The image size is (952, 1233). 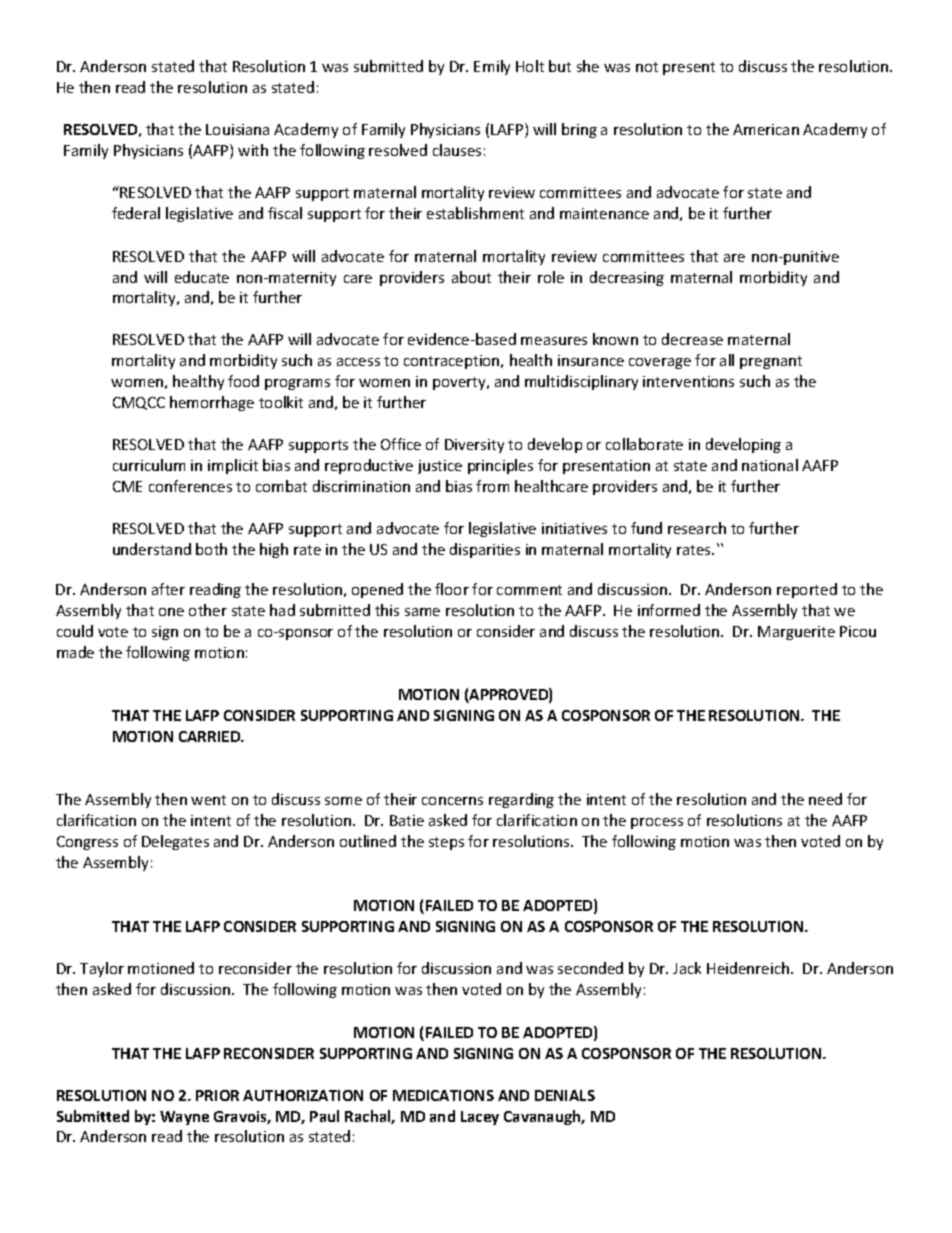 I want to click on Wayne, so click(x=184, y=1118).
